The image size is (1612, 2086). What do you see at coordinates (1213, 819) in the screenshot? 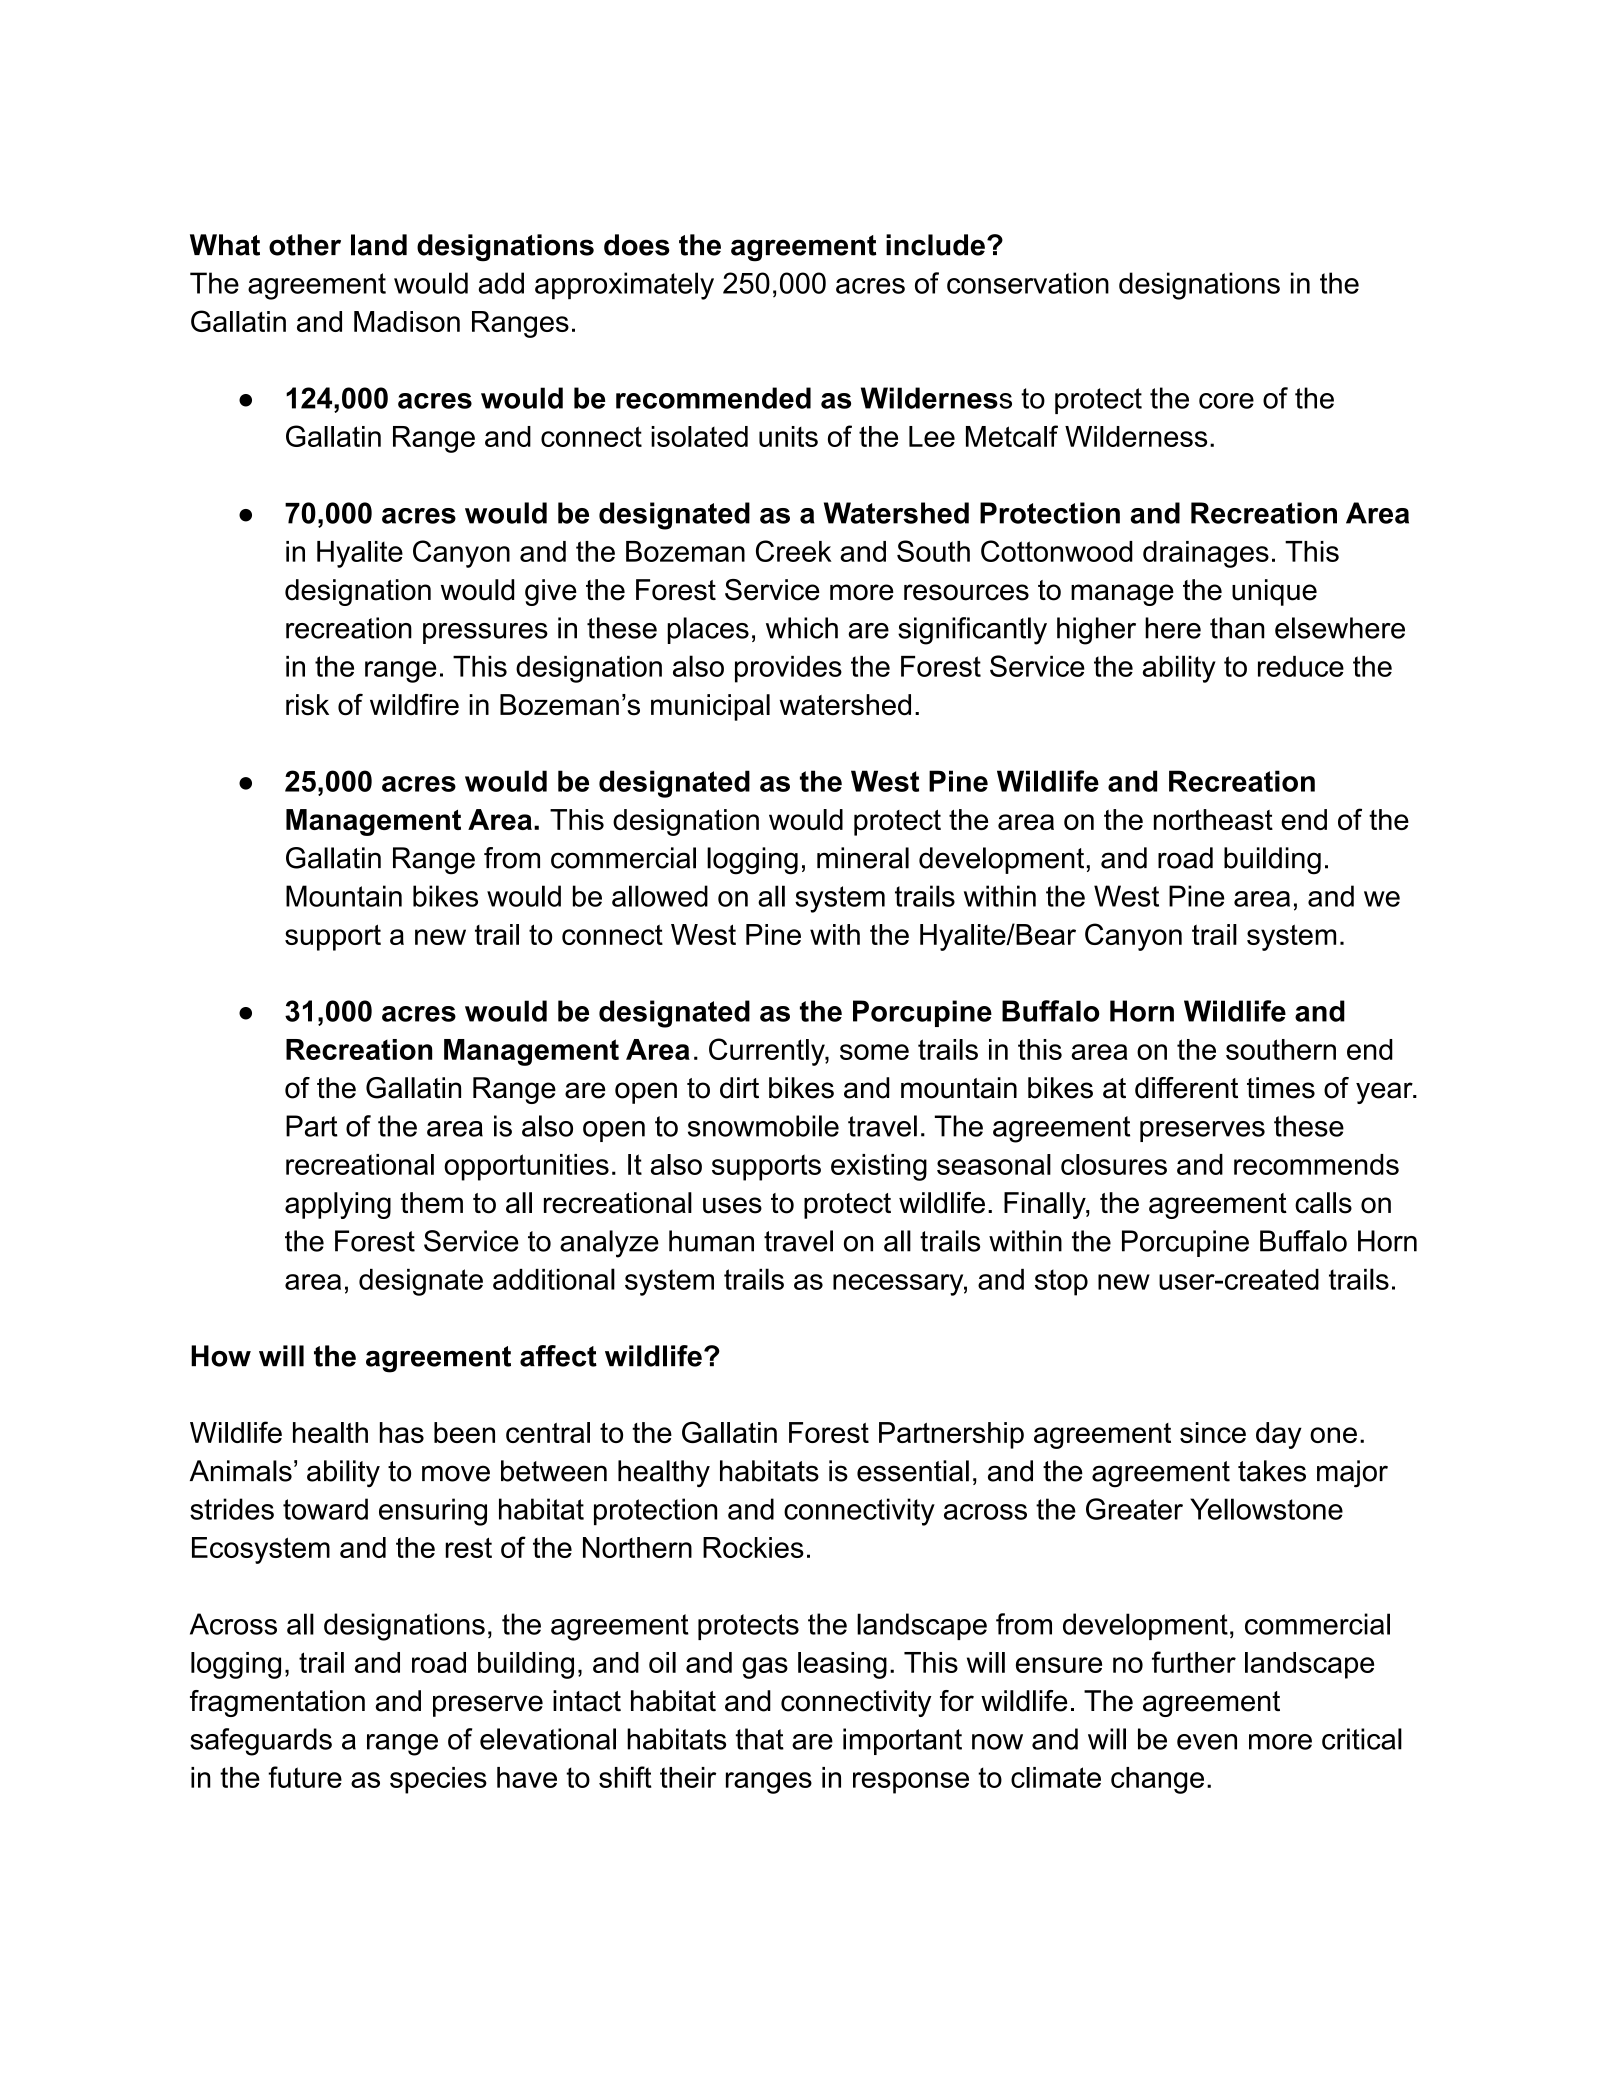
I see `northeast` at bounding box center [1213, 819].
